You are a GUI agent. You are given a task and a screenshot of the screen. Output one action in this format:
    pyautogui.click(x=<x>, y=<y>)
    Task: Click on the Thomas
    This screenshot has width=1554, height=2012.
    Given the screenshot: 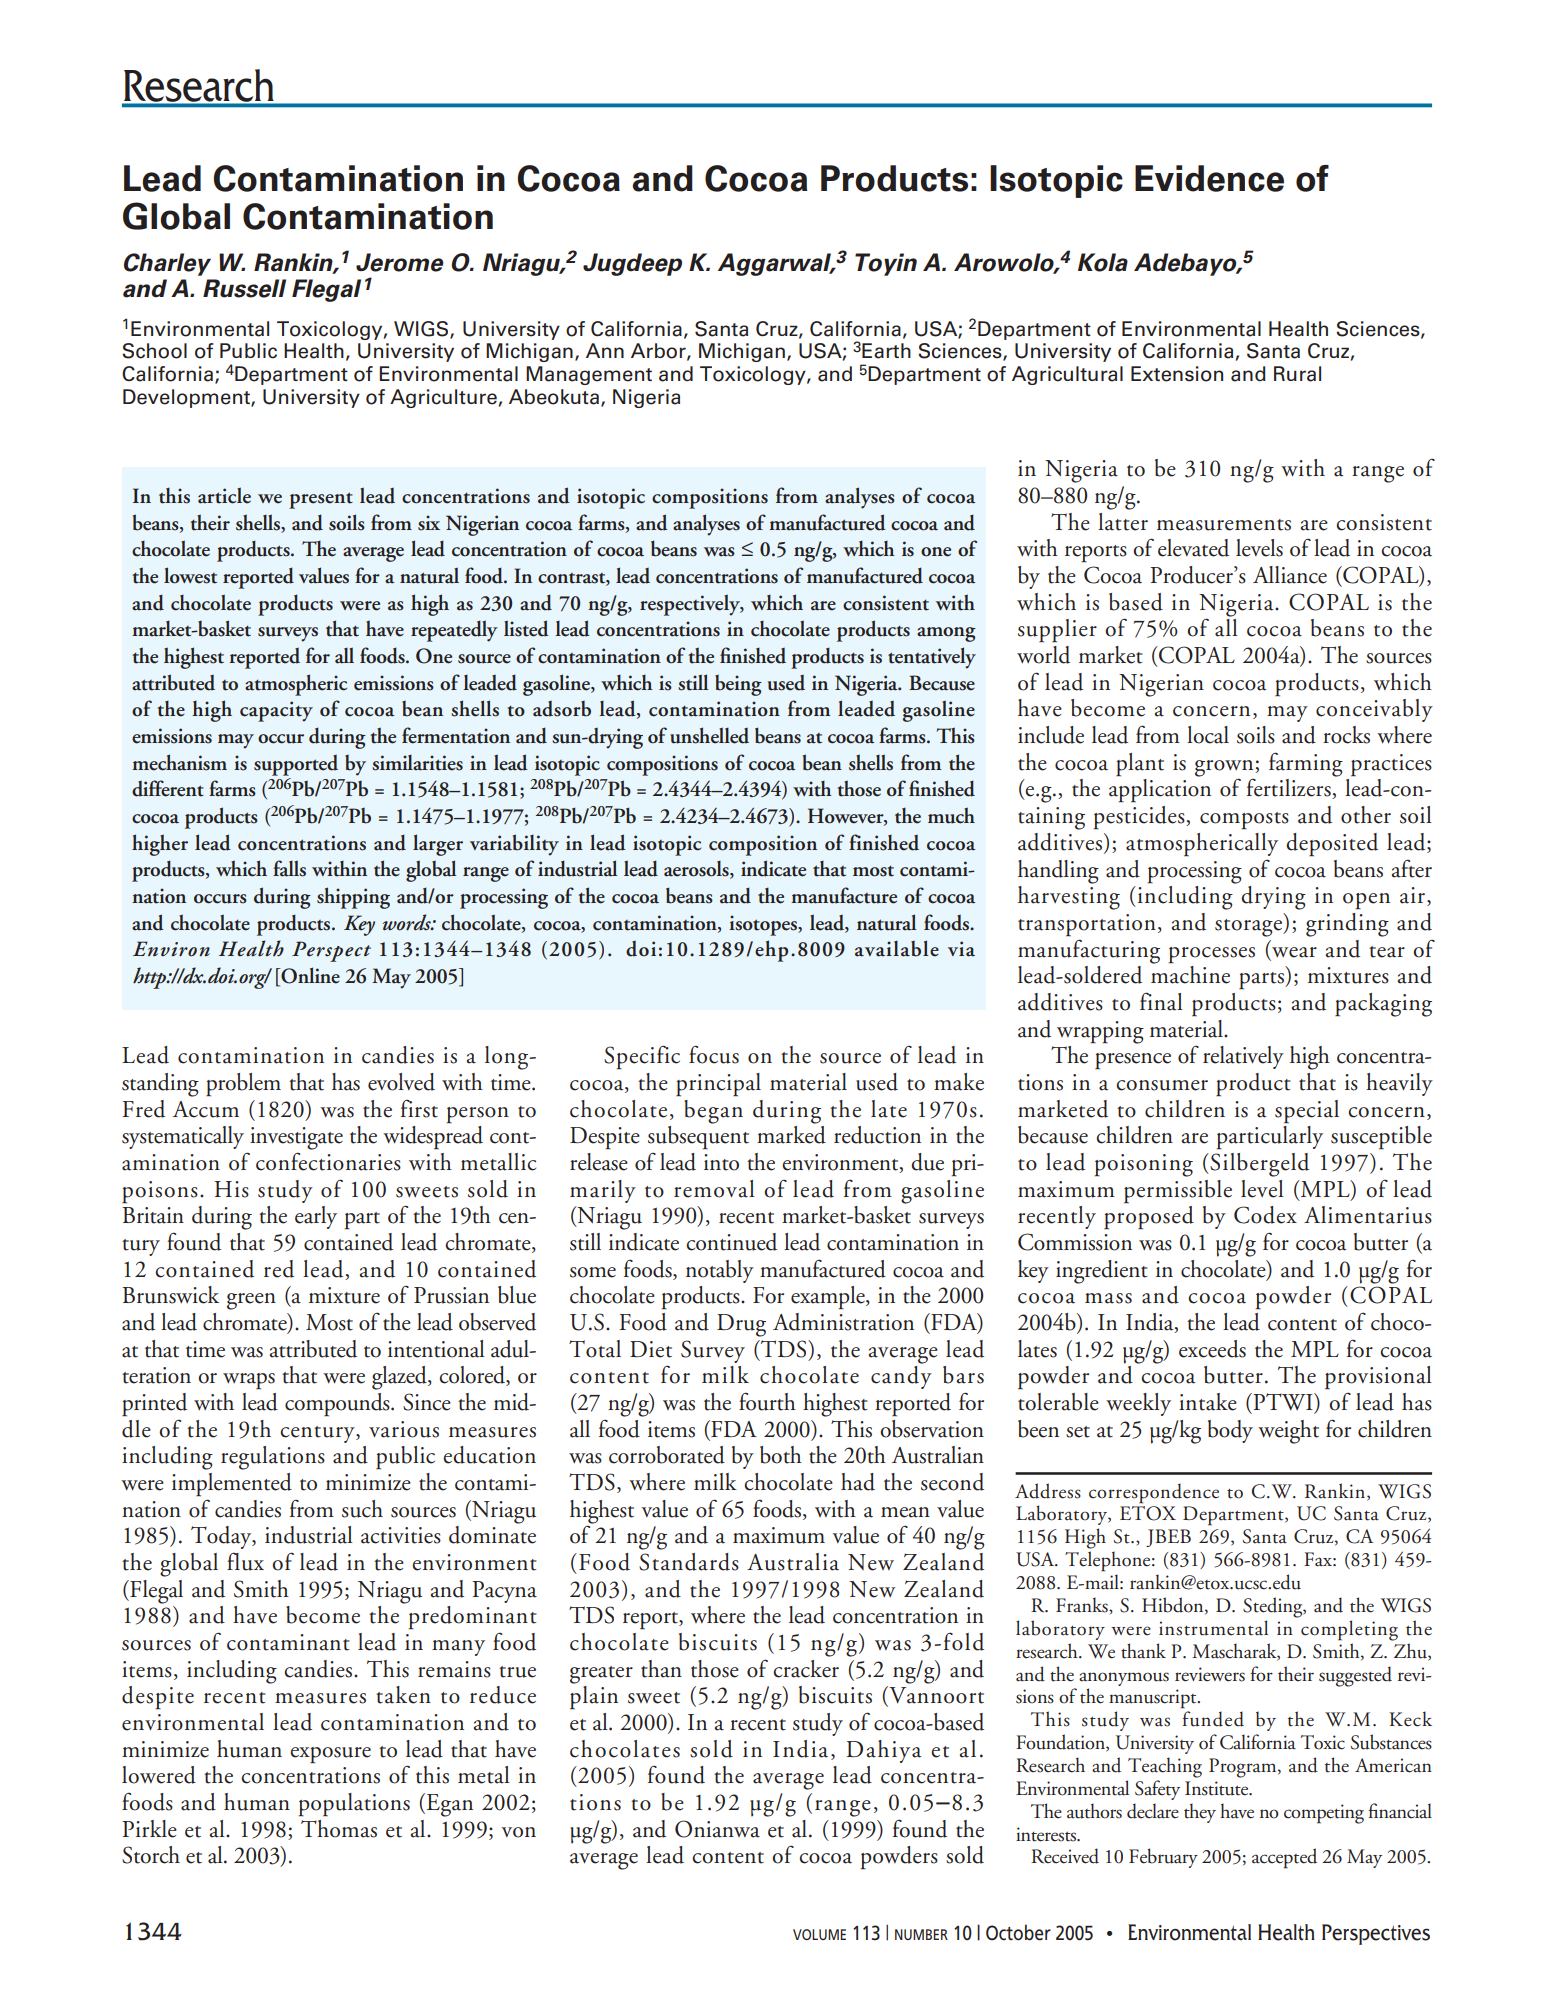 What is the action you would take?
    pyautogui.click(x=339, y=1829)
